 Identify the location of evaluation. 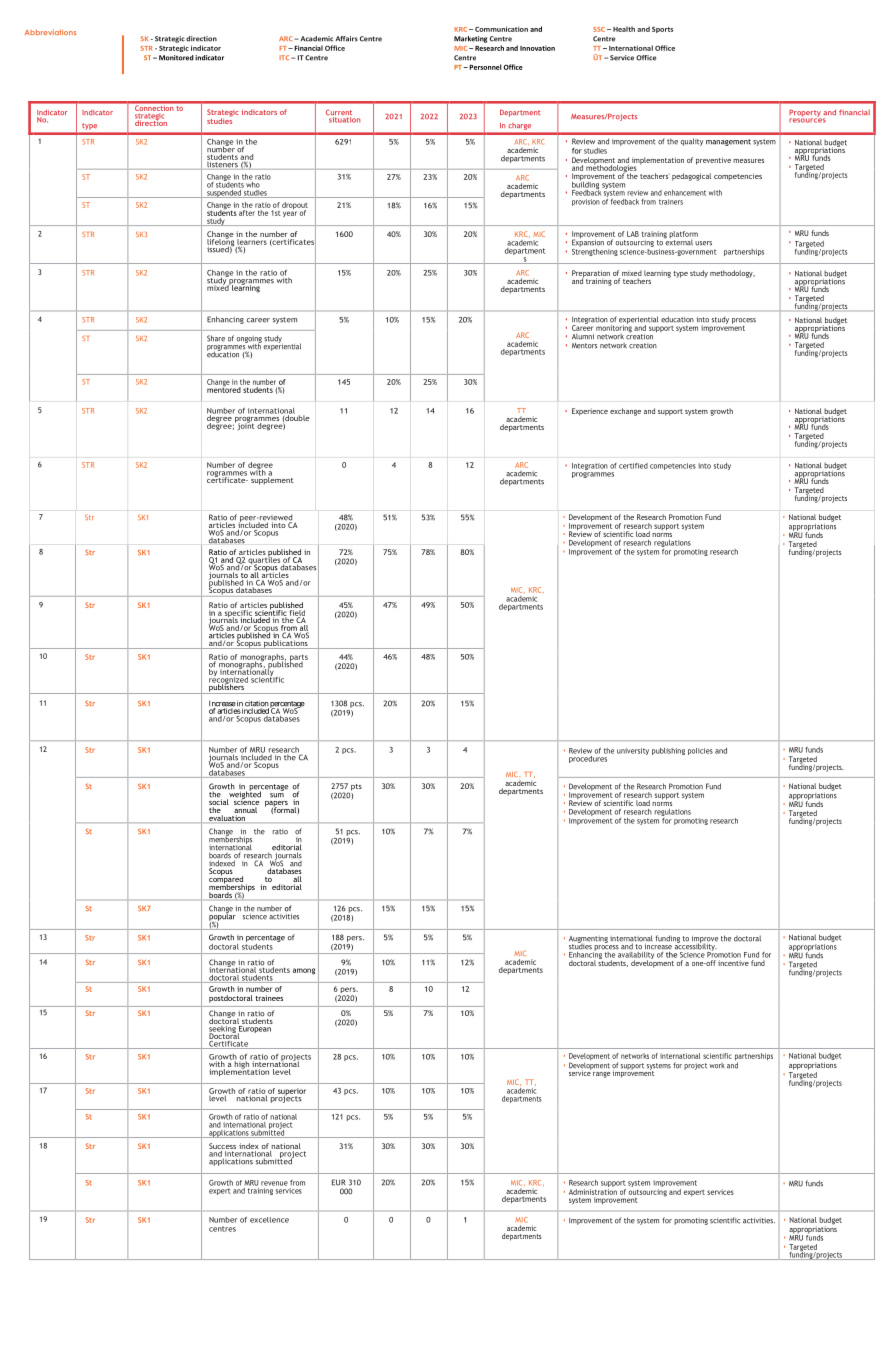
(227, 819).
